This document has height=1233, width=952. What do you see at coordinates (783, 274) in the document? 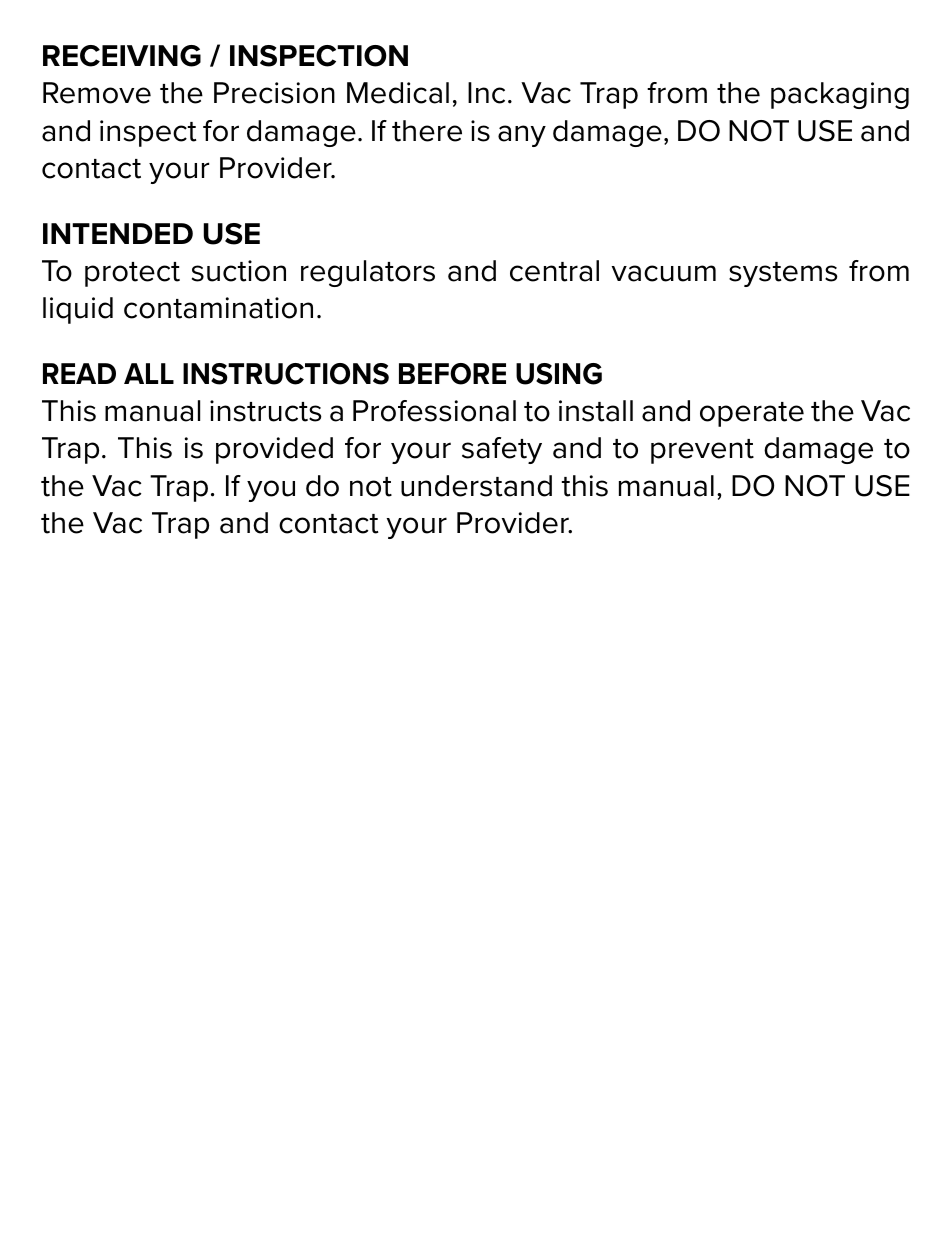
I see `systems` at bounding box center [783, 274].
